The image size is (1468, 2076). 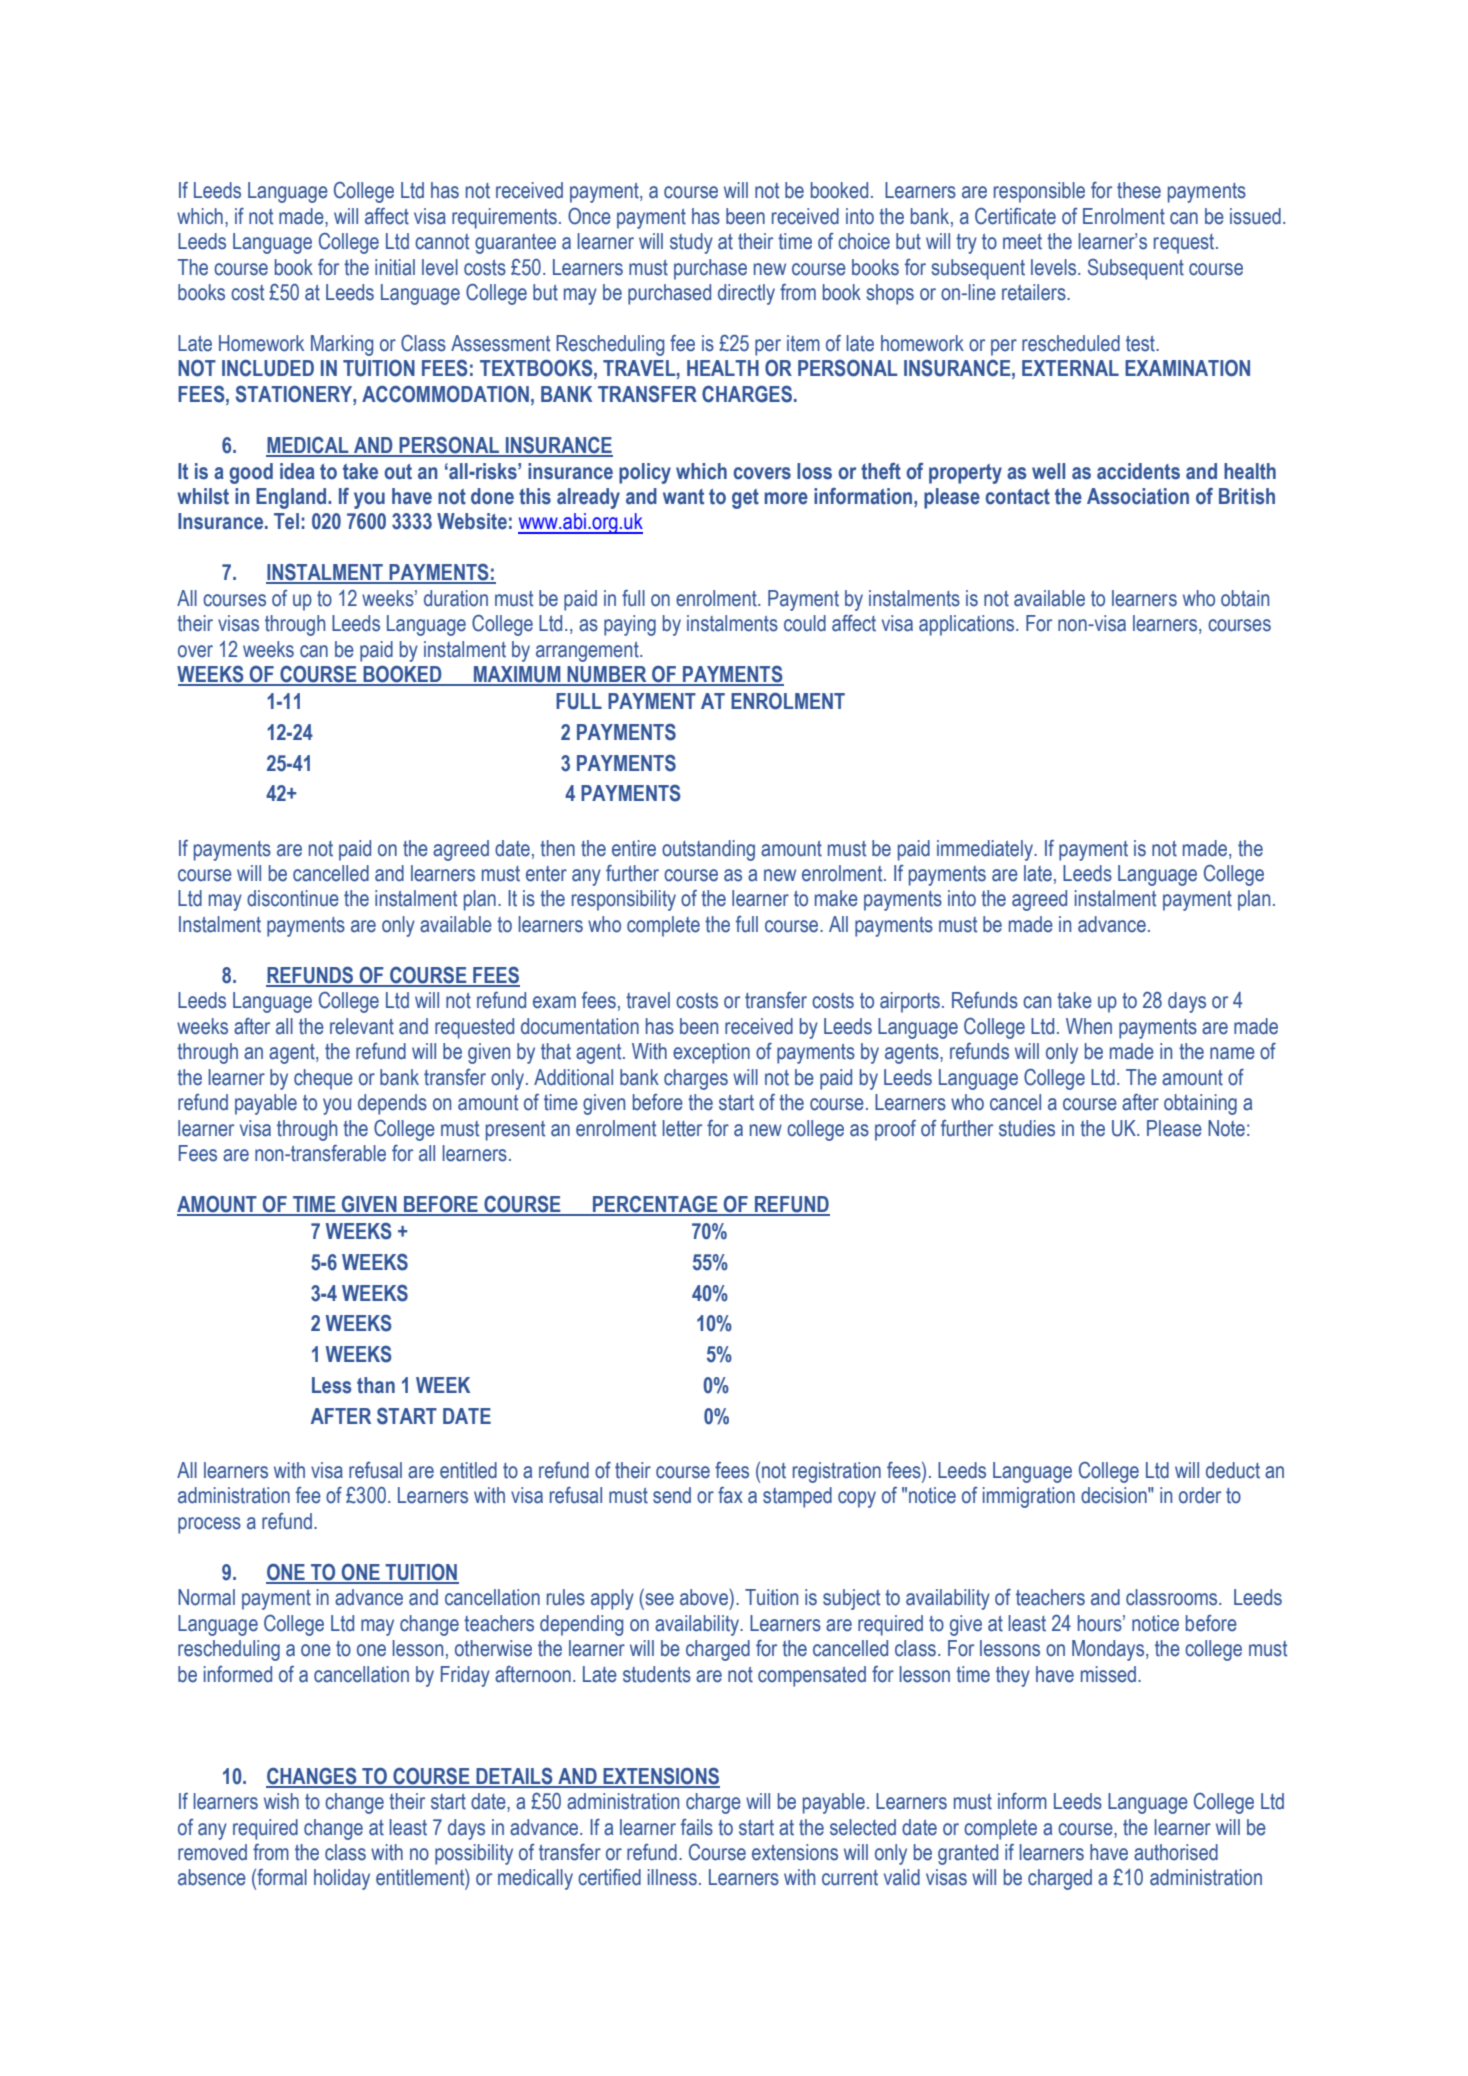 What do you see at coordinates (281, 1801) in the screenshot?
I see `wish` at bounding box center [281, 1801].
